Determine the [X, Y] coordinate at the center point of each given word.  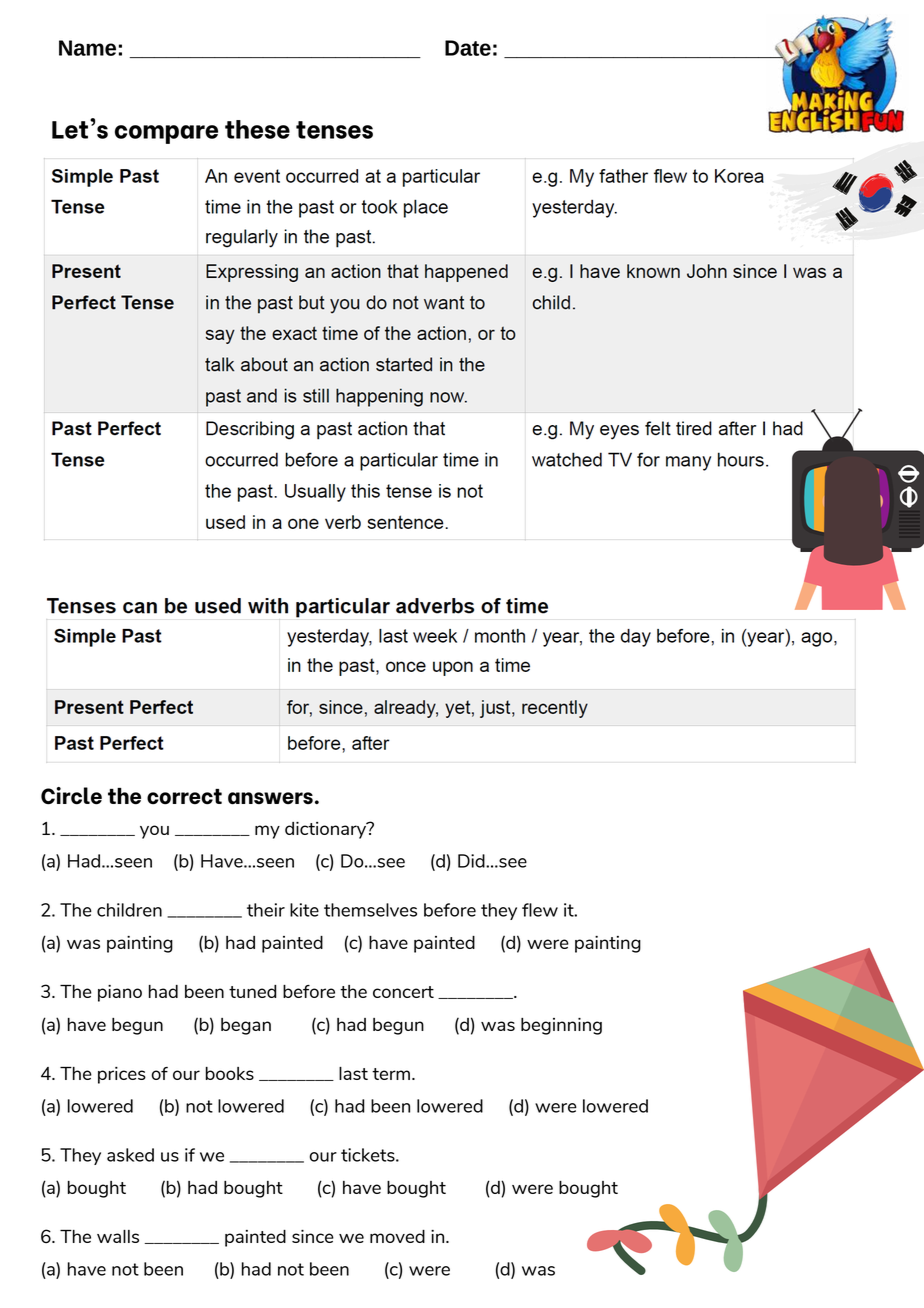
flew [540, 910]
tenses [334, 130]
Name [87, 48]
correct [184, 797]
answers [270, 798]
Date [468, 48]
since [313, 1236]
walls [118, 1236]
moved [397, 1236]
